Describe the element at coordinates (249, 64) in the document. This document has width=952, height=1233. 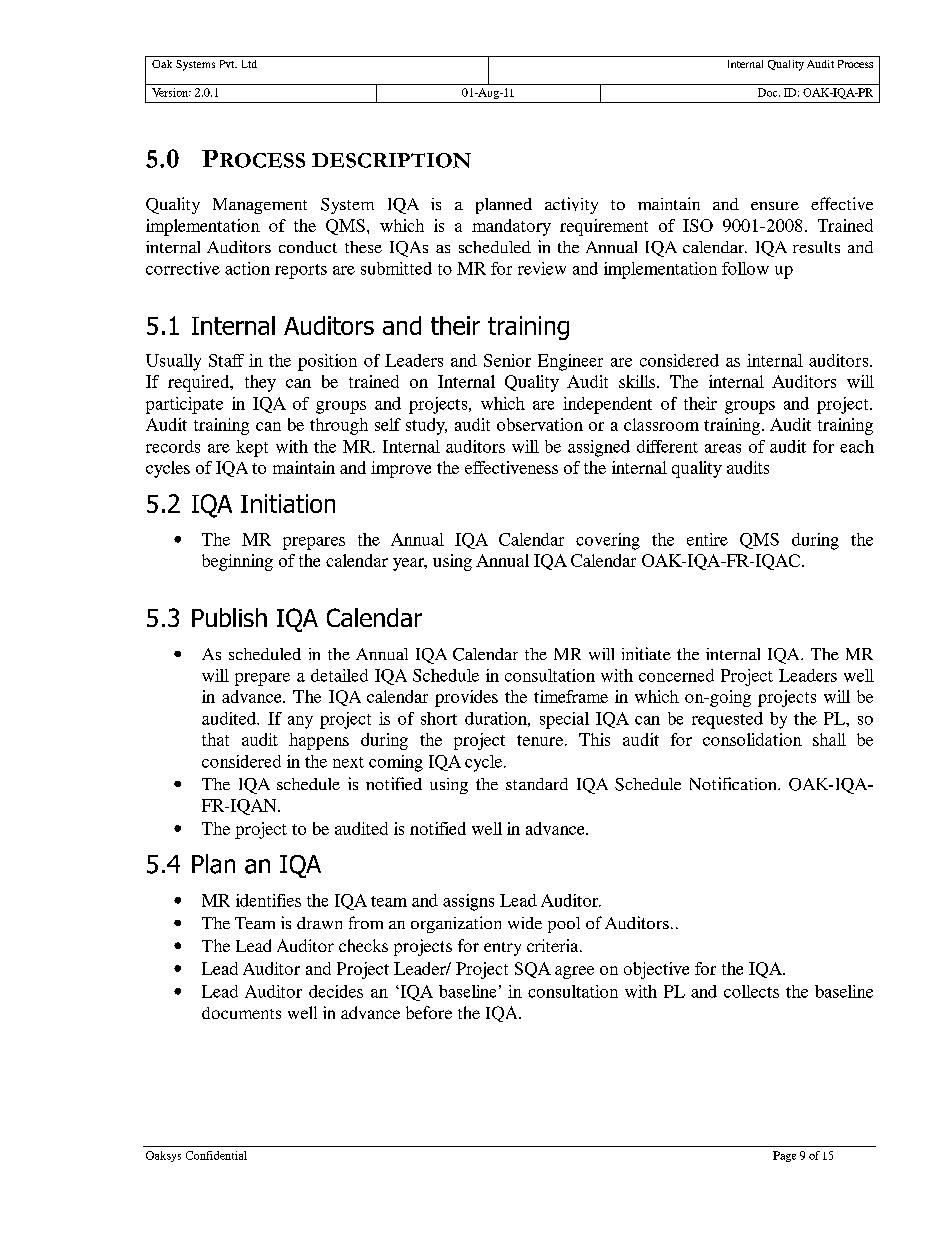
I see `Ltd` at that location.
